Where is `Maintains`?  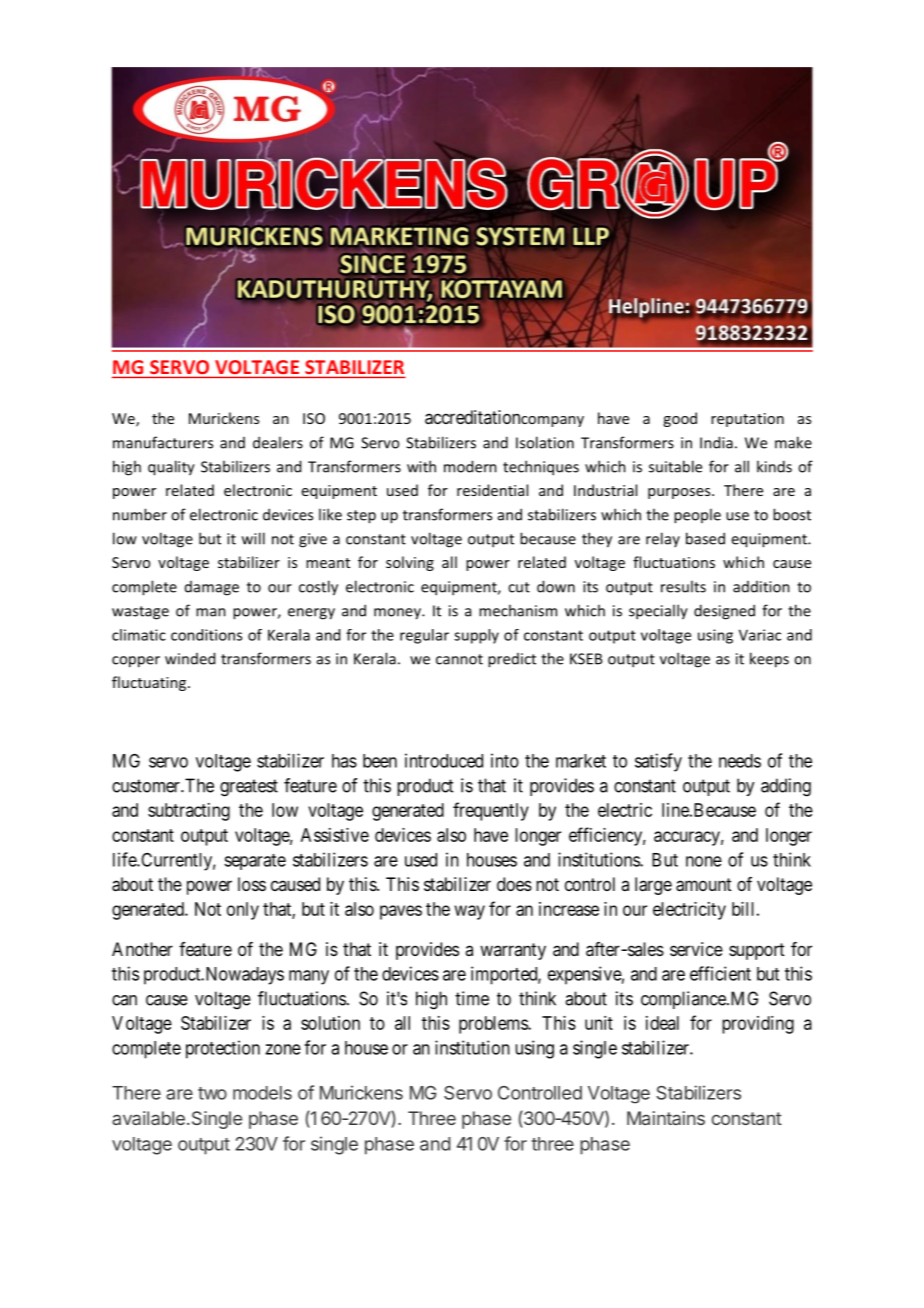
Maintains is located at coordinates (666, 1118).
